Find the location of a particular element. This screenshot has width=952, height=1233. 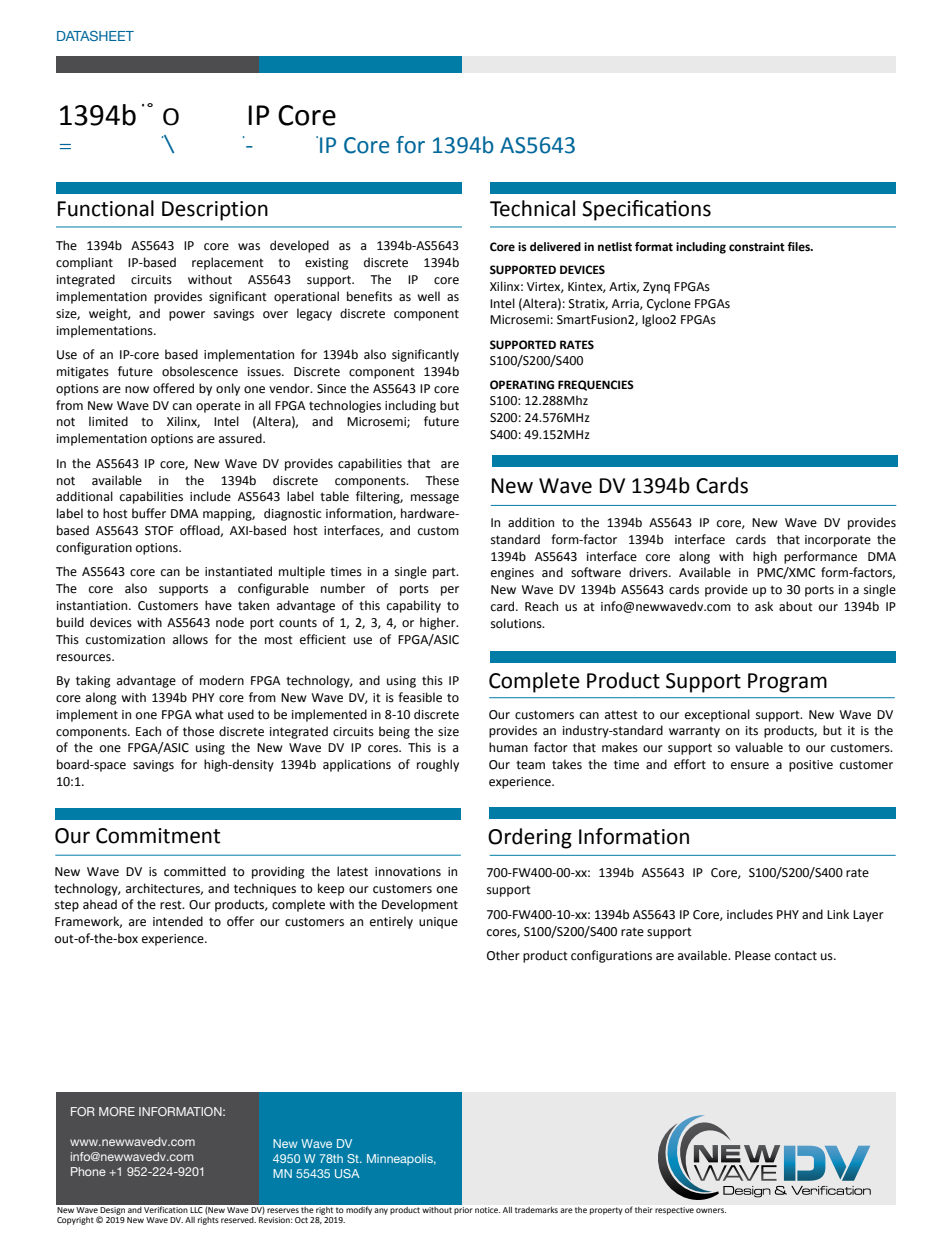

solutions is located at coordinates (517, 623).
